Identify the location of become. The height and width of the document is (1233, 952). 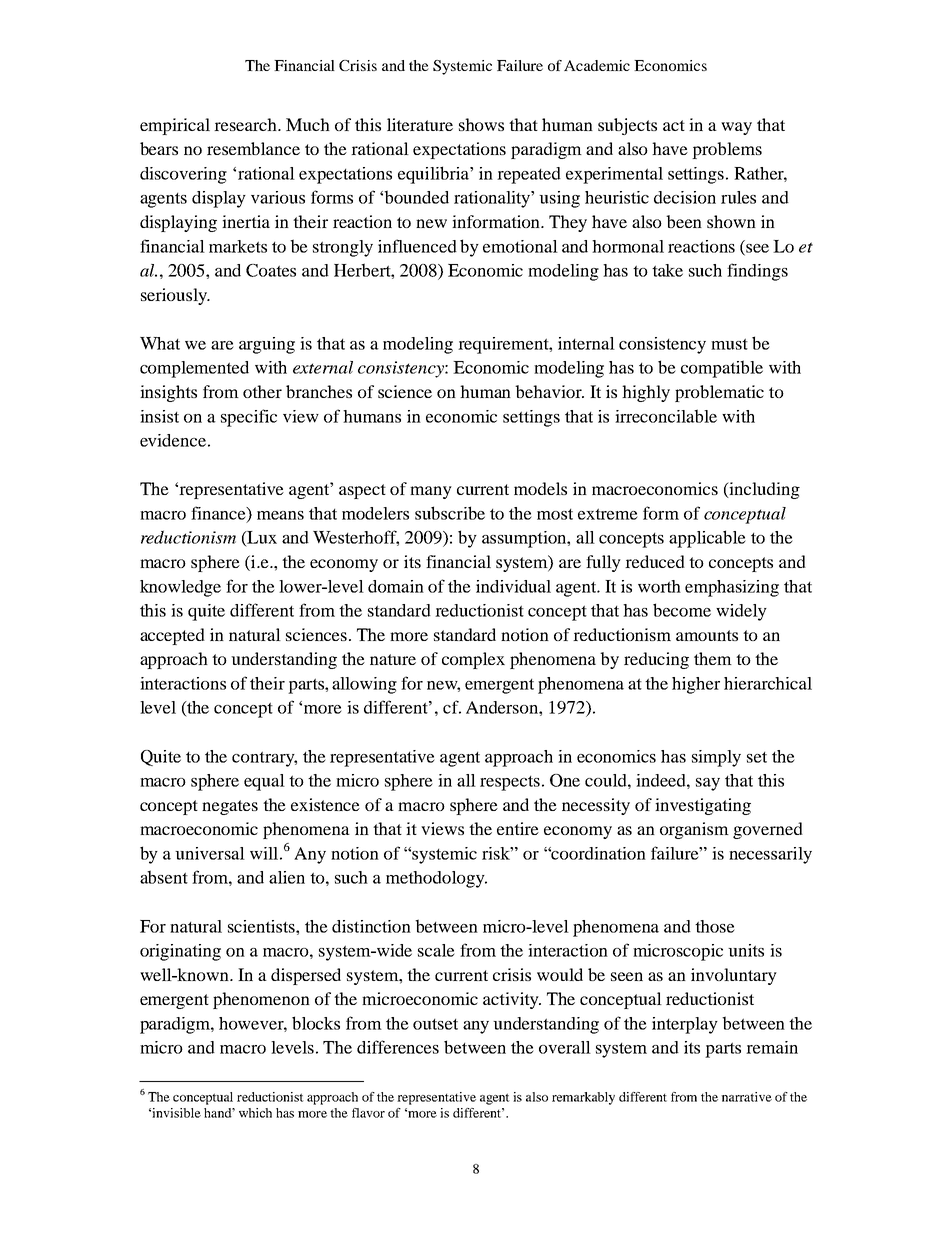
(682, 610).
